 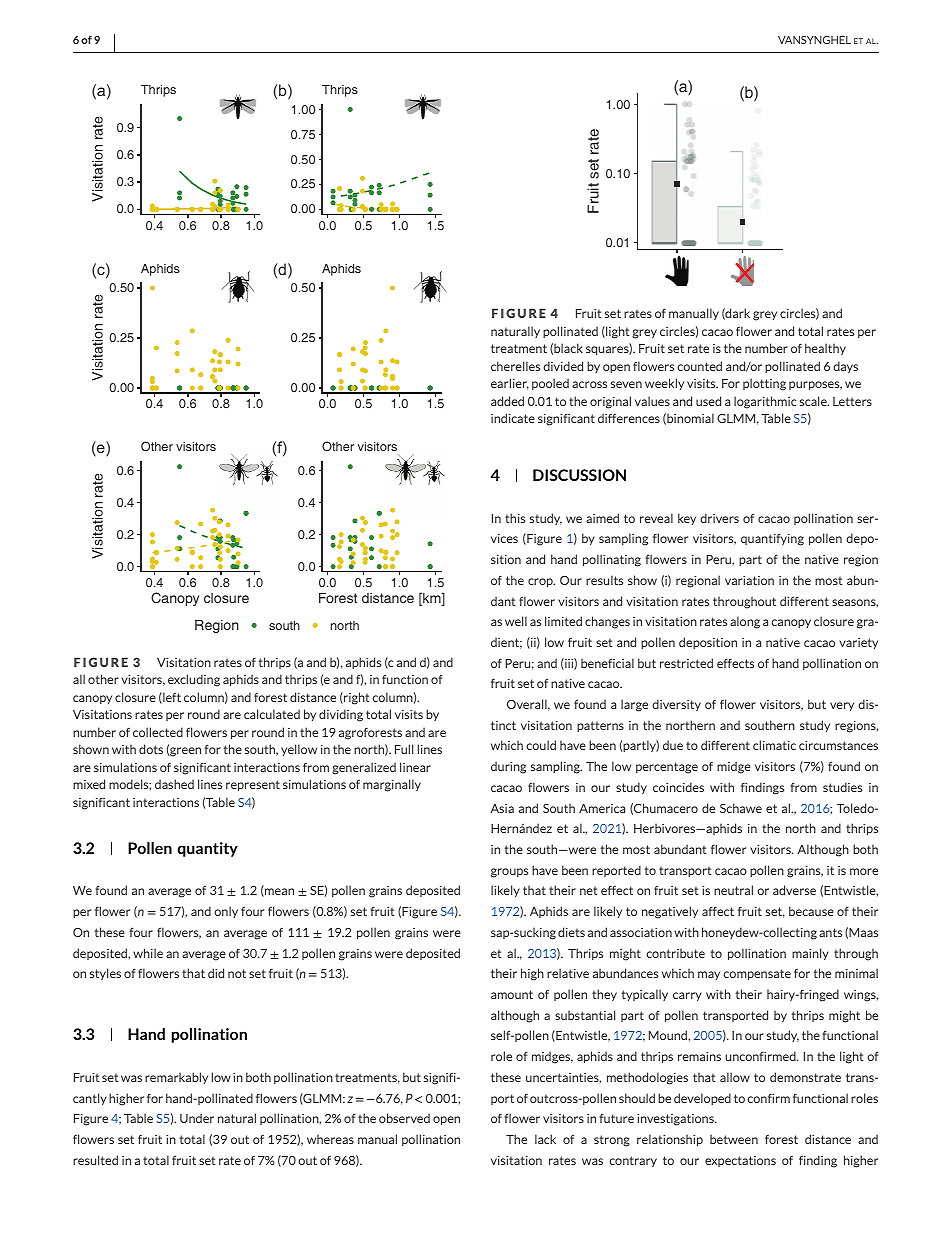 I want to click on plotting, so click(x=764, y=384).
